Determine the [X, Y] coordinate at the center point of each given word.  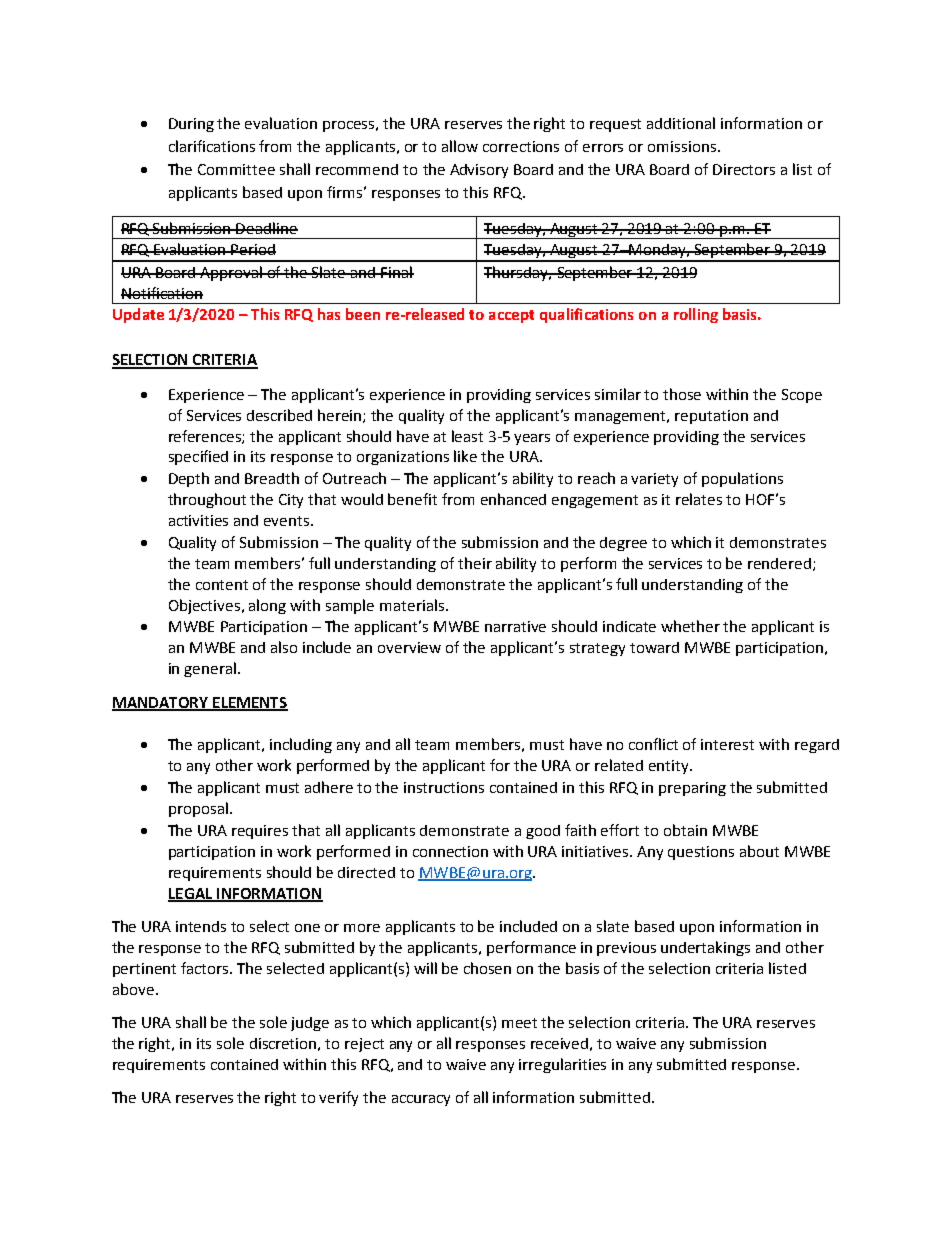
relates [699, 499]
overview [409, 647]
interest [727, 744]
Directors [744, 169]
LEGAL [191, 894]
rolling [696, 315]
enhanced [513, 499]
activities [198, 520]
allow [460, 146]
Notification [162, 293]
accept [511, 316]
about [759, 851]
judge [310, 1024]
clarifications [212, 146]
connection [450, 851]
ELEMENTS [249, 703]
